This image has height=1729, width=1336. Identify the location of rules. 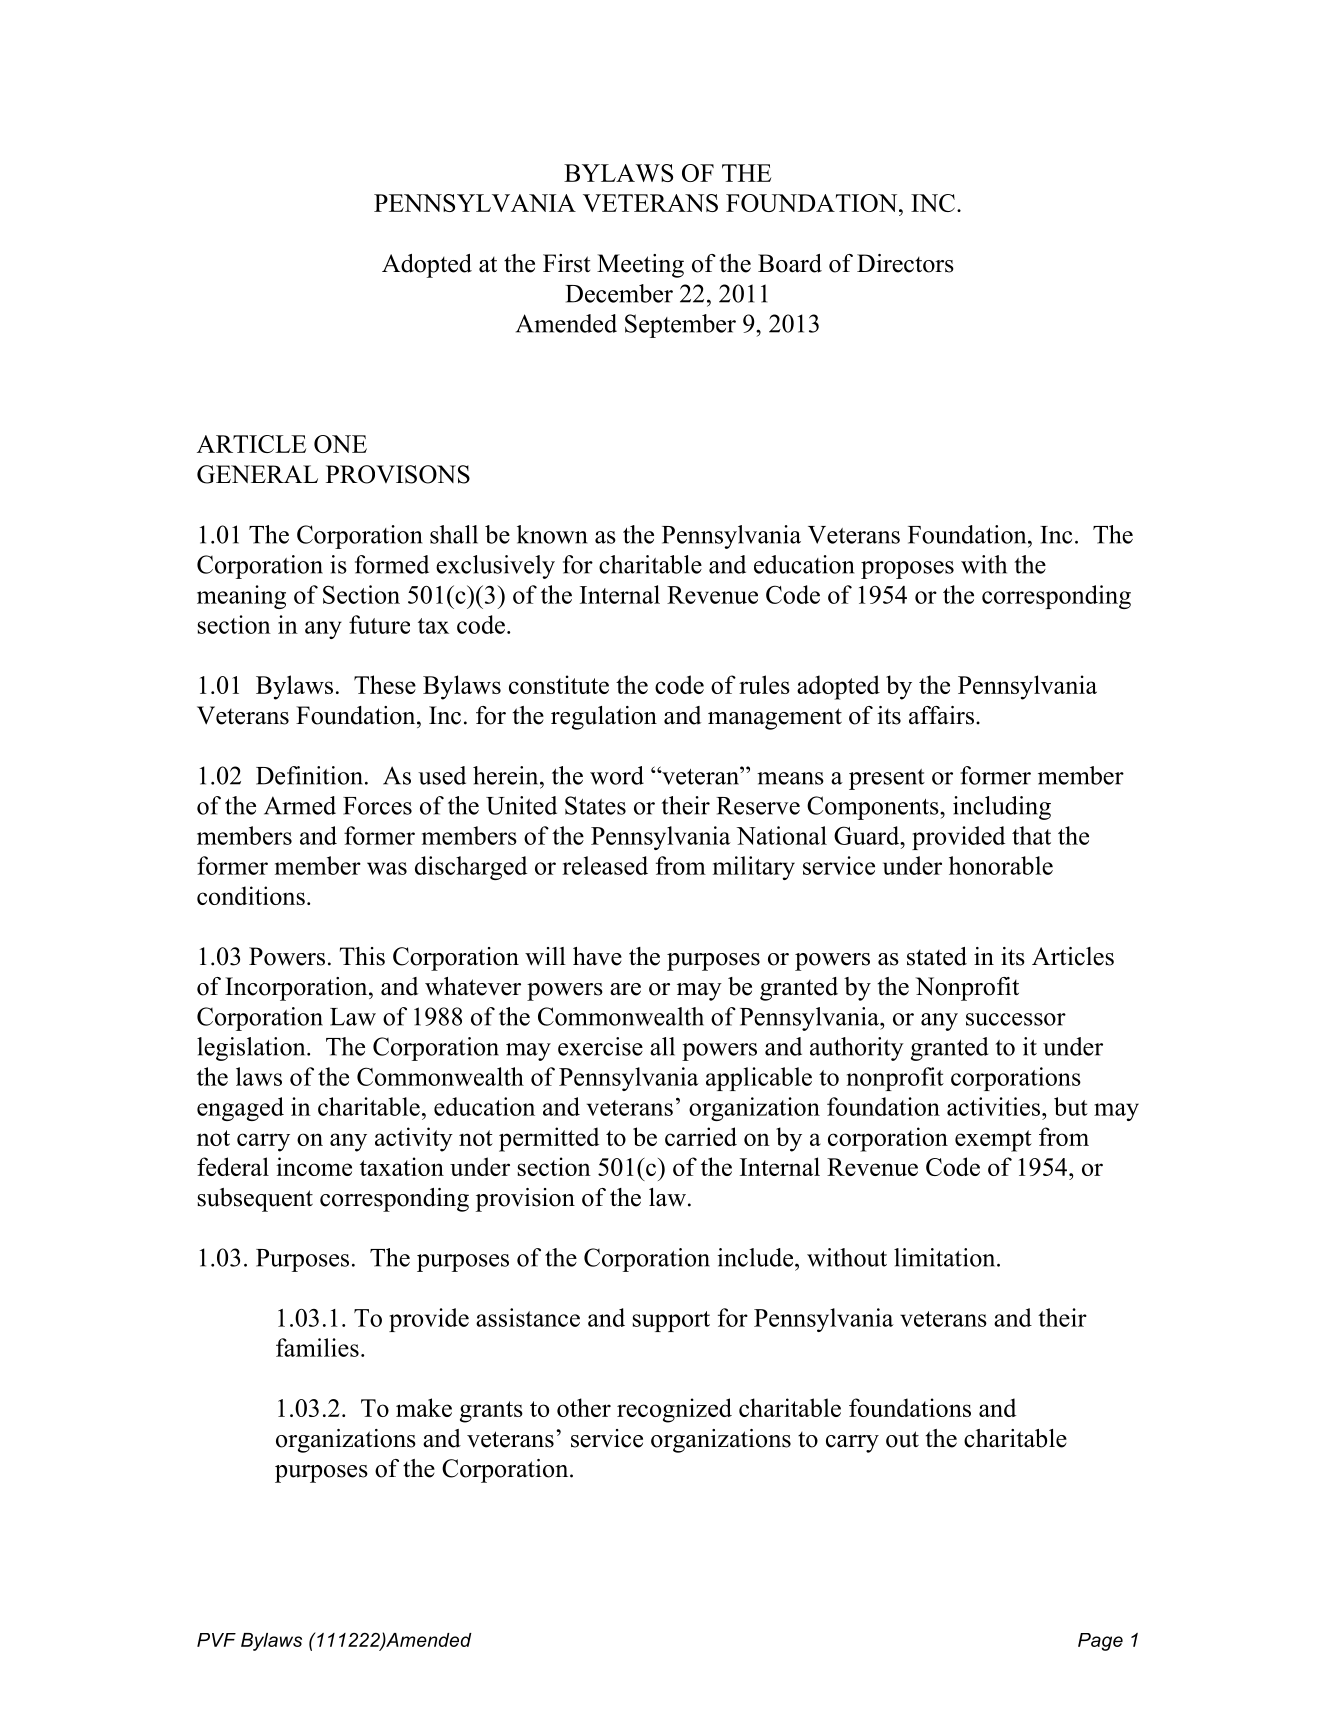
(764, 684).
